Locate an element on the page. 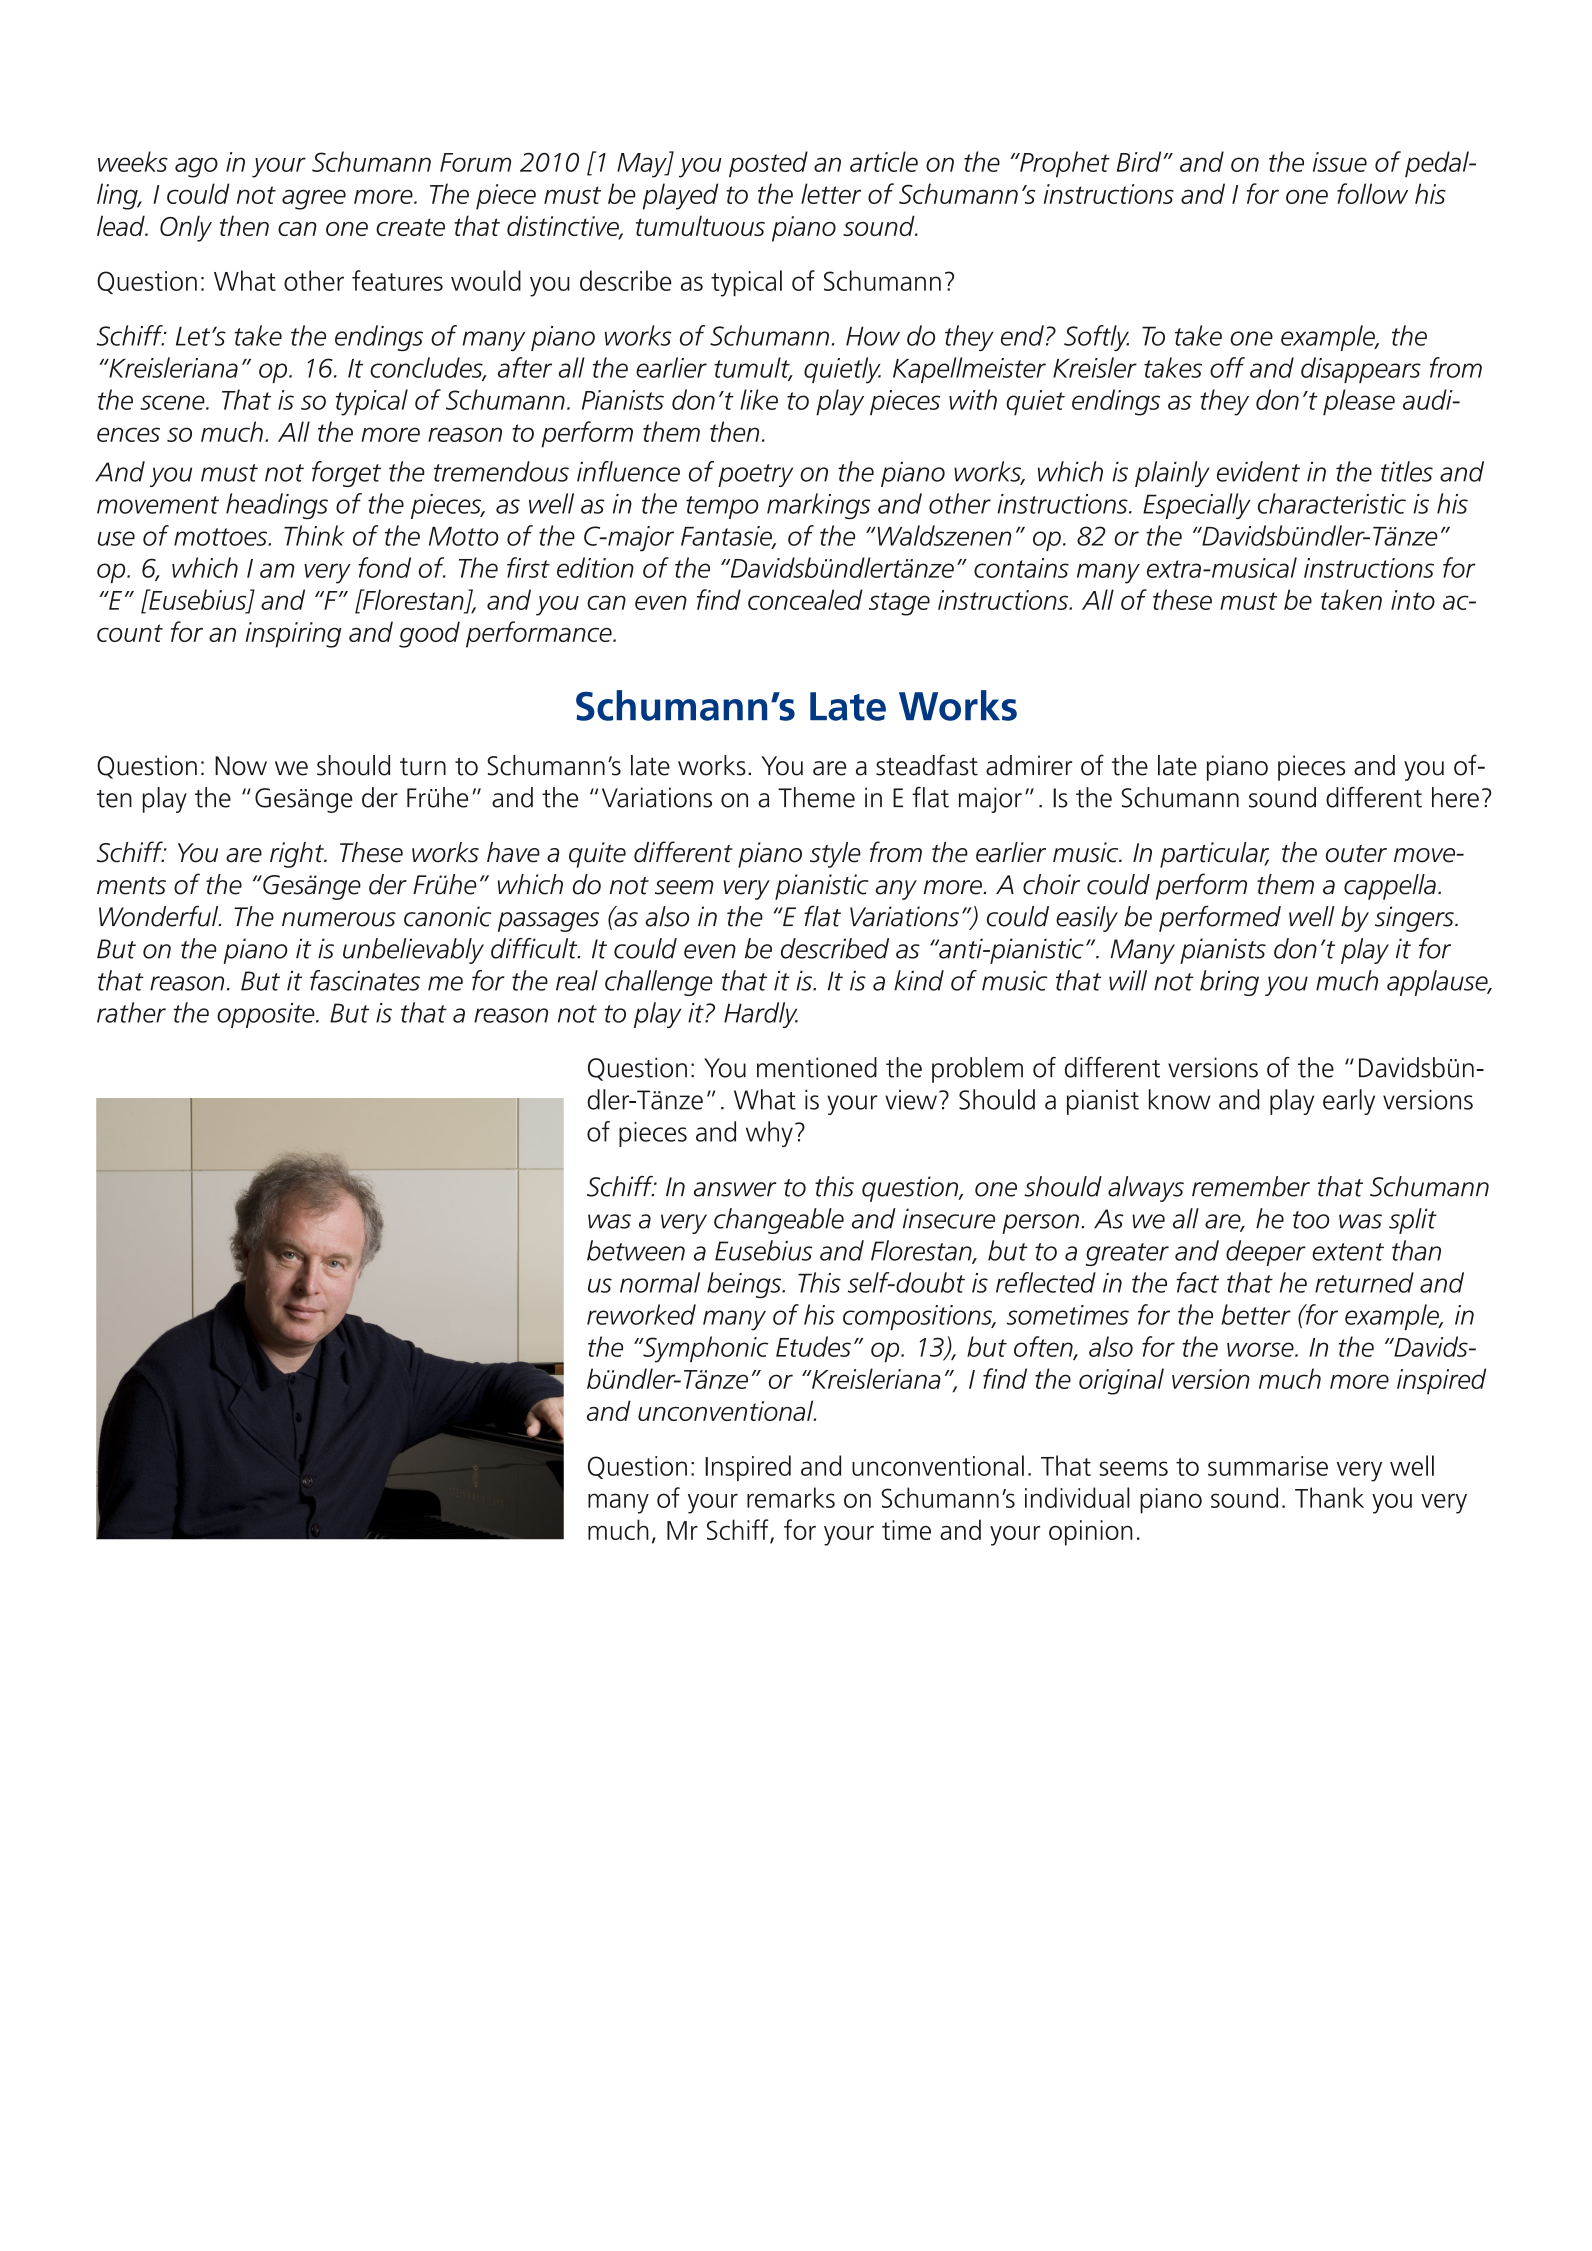 The image size is (1592, 2251). agree is located at coordinates (314, 199).
